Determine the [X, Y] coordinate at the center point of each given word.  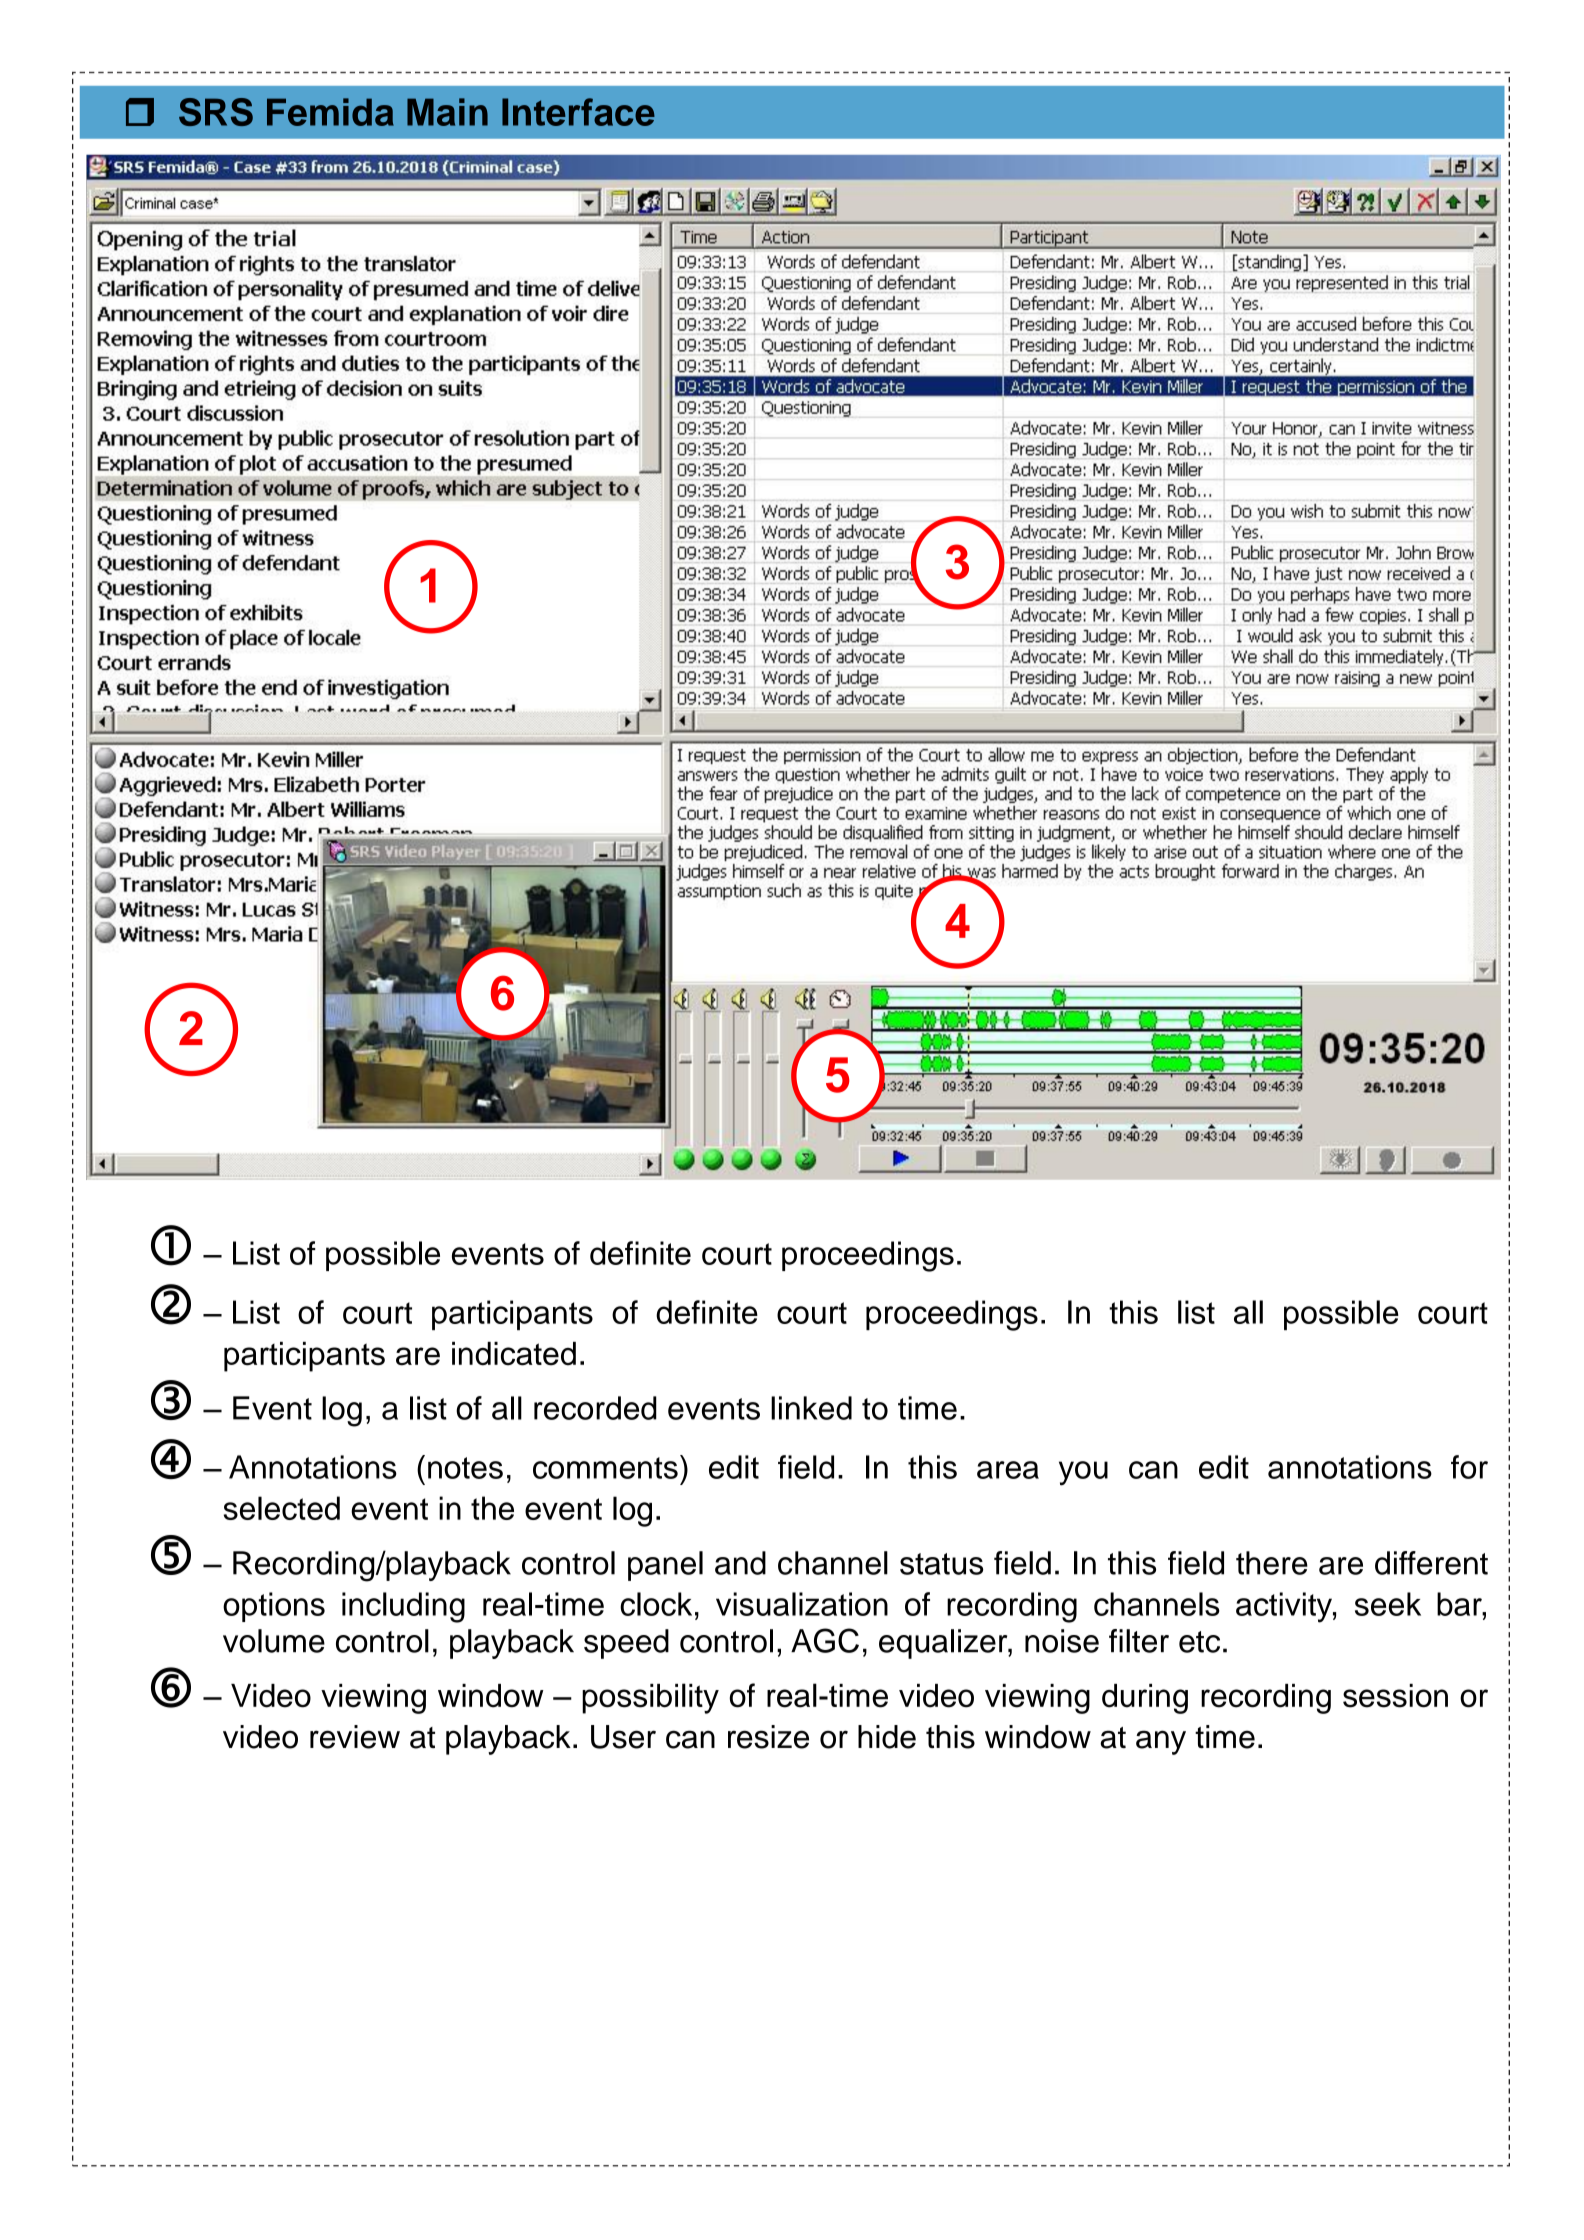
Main [447, 112]
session [1395, 1696]
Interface [578, 112]
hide [887, 1737]
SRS [216, 112]
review [355, 1737]
